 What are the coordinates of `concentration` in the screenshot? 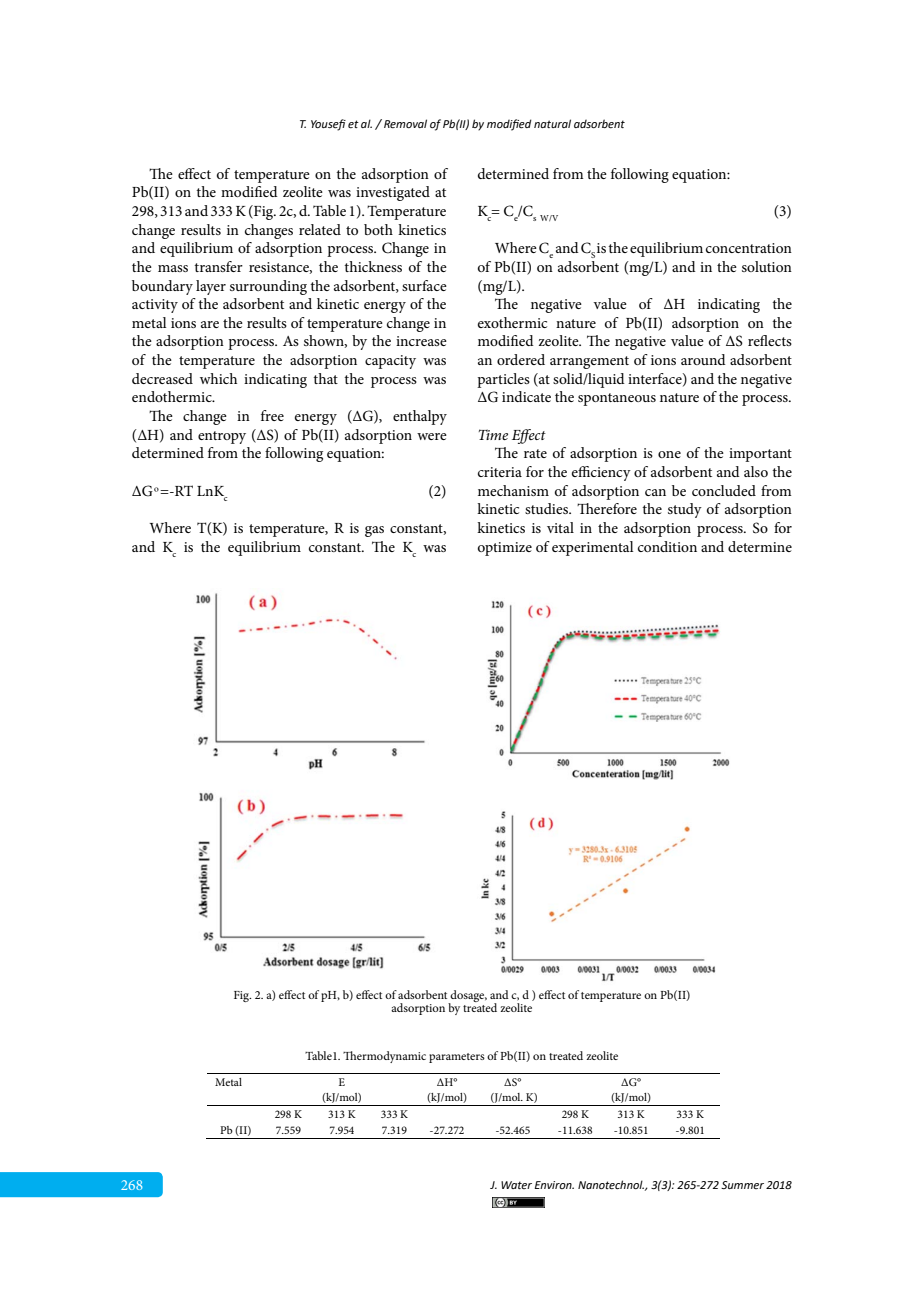 It's located at (749, 248).
